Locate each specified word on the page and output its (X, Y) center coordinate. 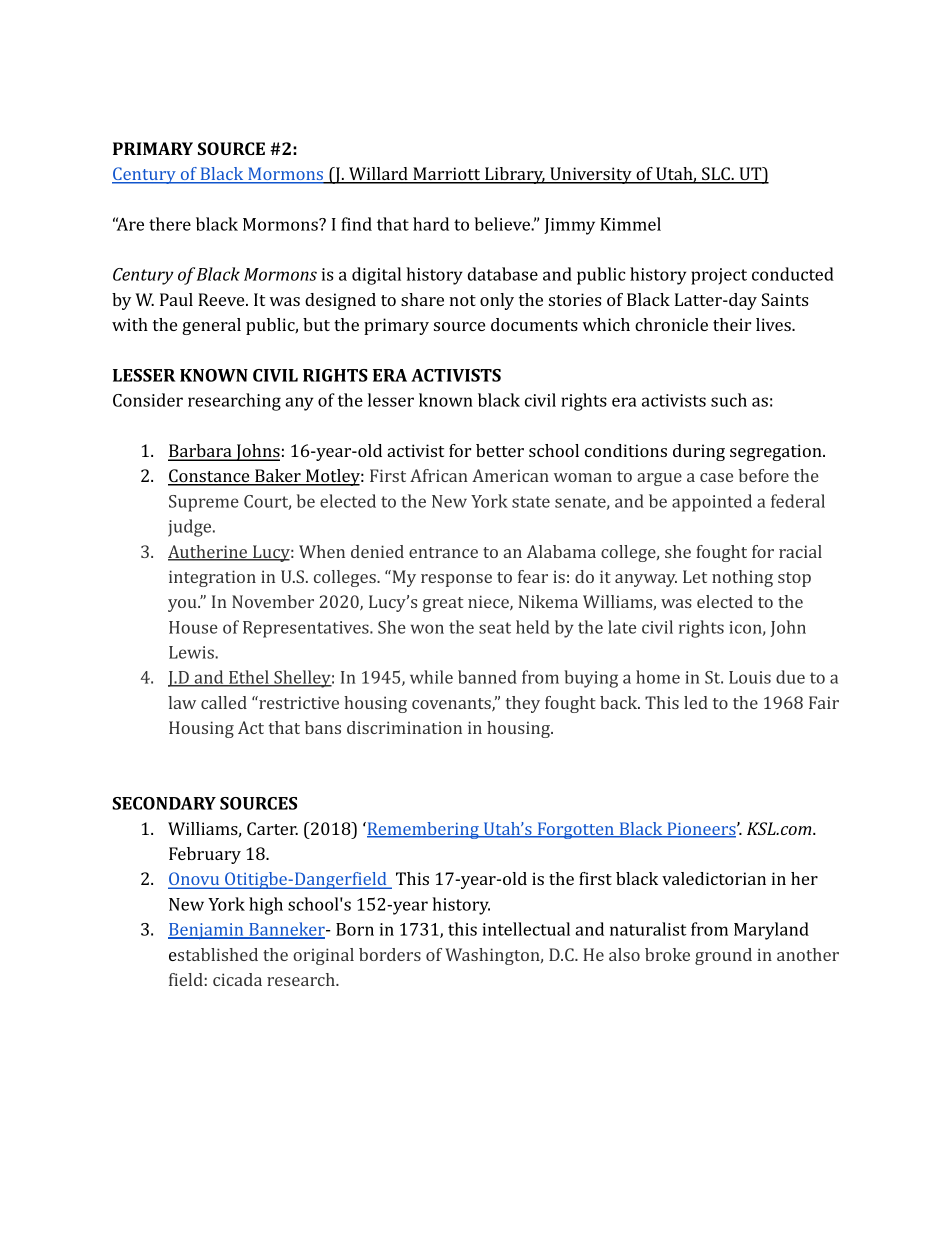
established (213, 954)
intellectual (526, 929)
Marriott (446, 175)
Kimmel (630, 224)
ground (723, 956)
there (170, 224)
